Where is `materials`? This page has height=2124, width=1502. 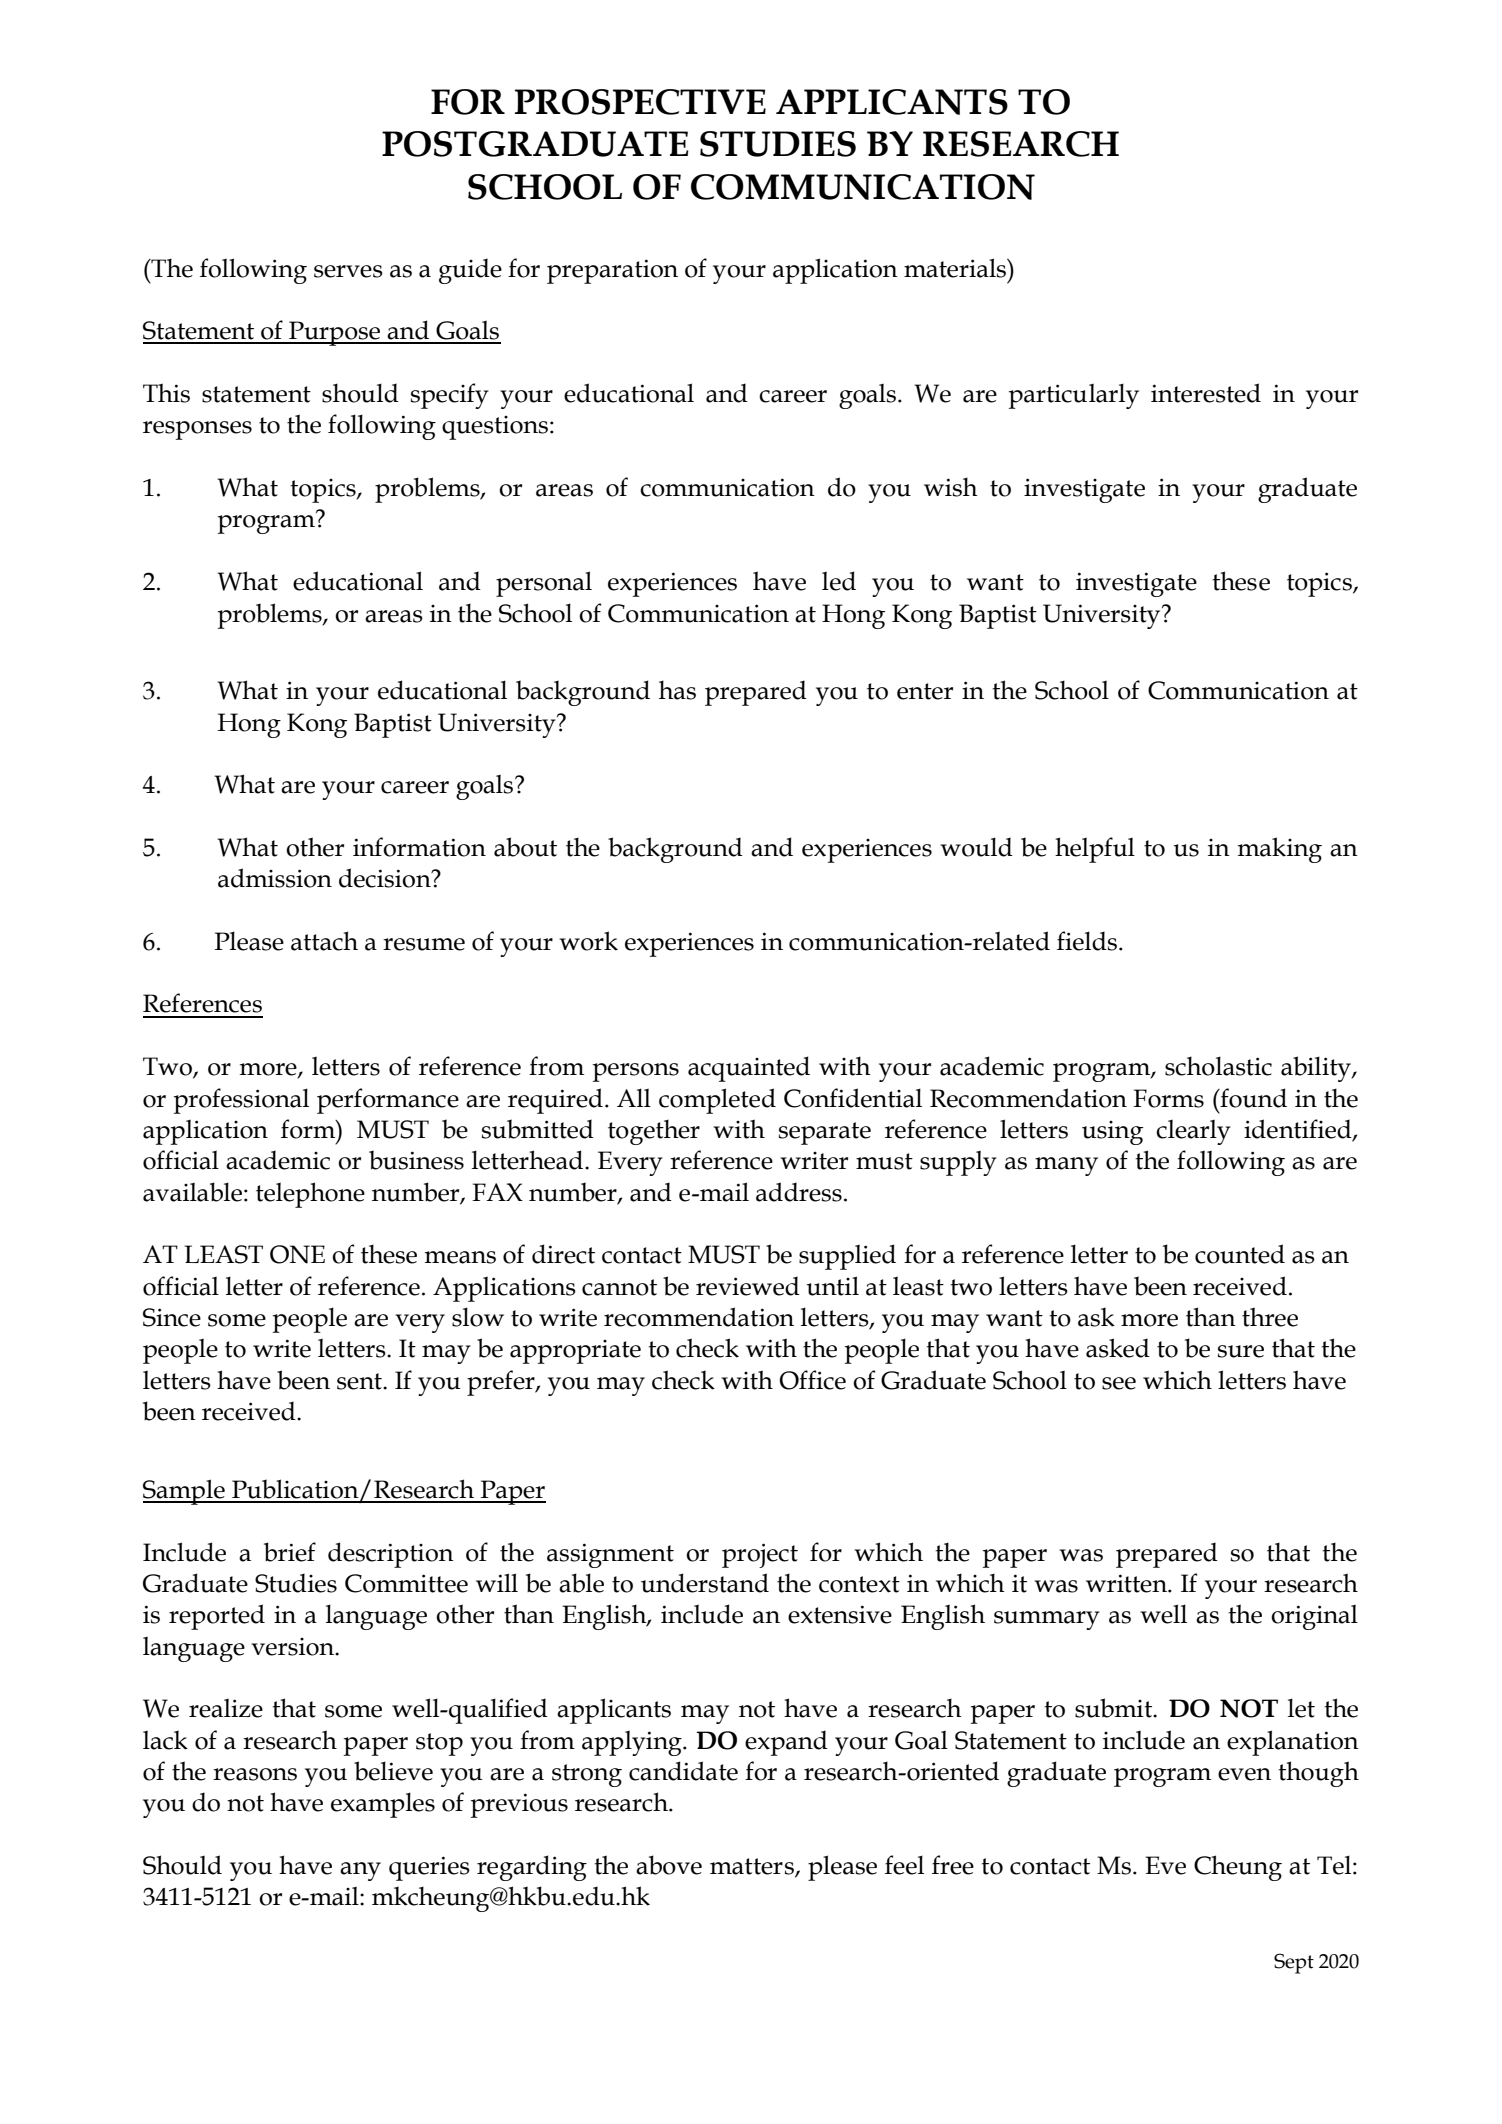 materials is located at coordinates (956, 268).
